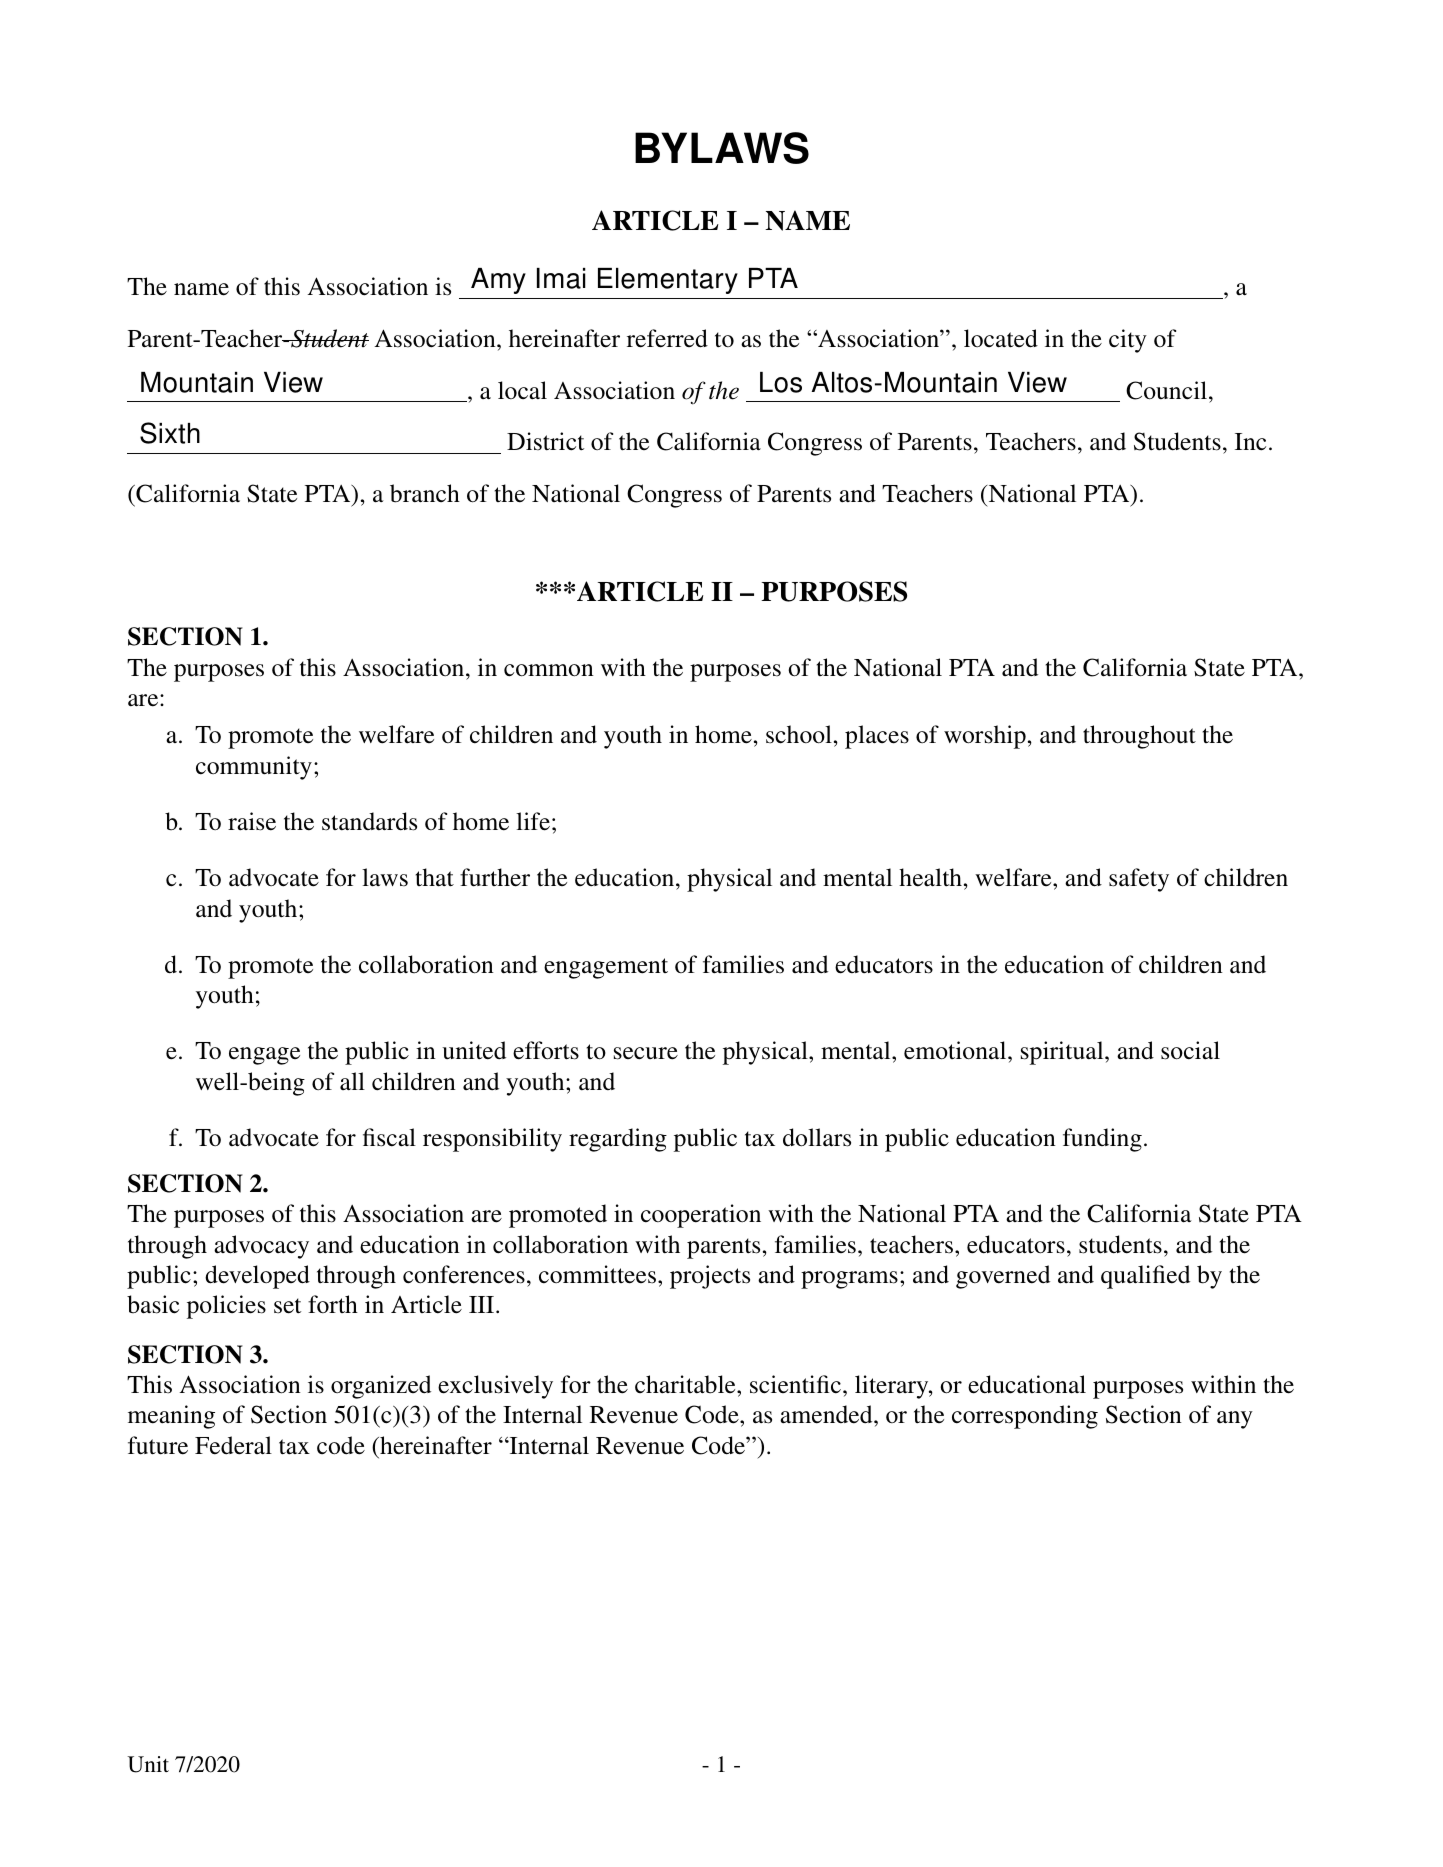 Image resolution: width=1443 pixels, height=1867 pixels. Describe the element at coordinates (389, 1137) in the screenshot. I see `fiscal` at that location.
